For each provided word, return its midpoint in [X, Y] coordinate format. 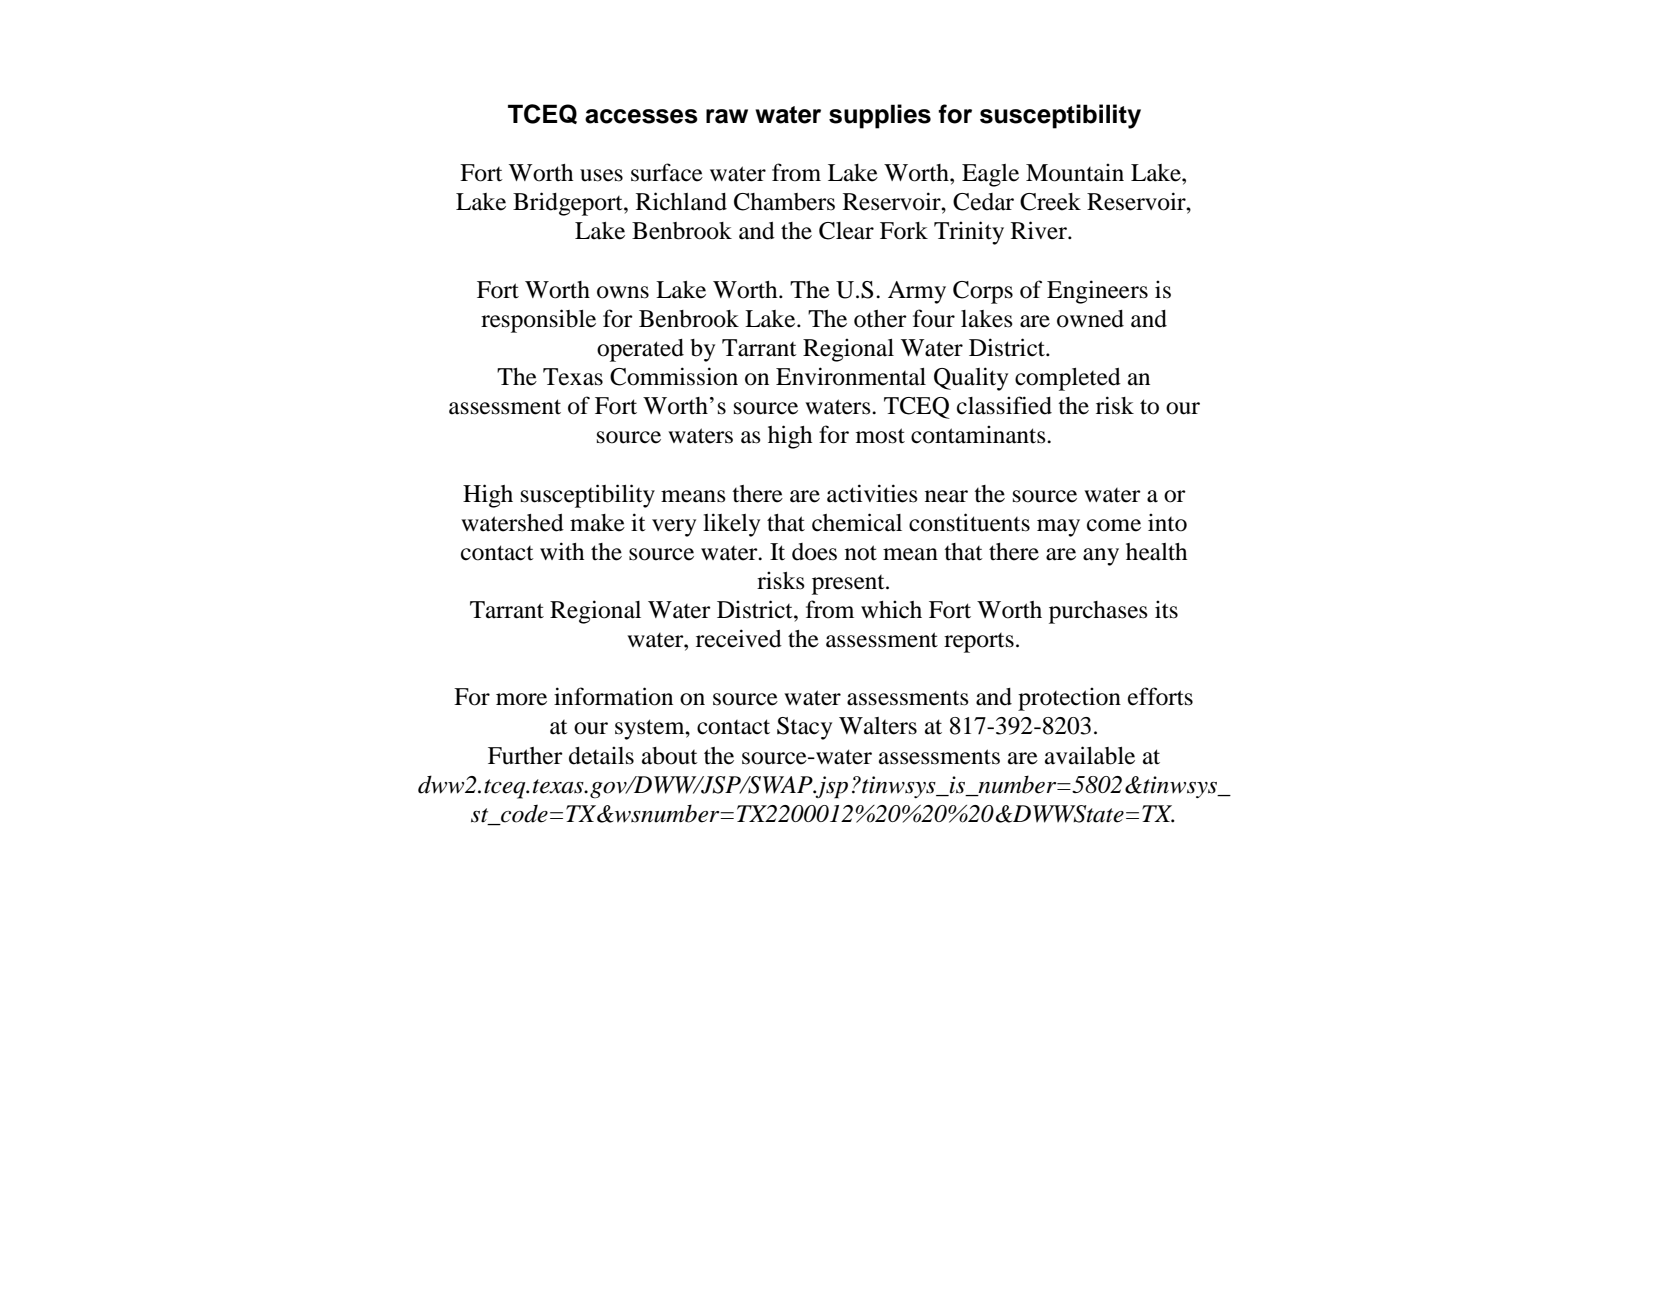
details [601, 755]
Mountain [1075, 172]
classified [1004, 405]
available [1090, 755]
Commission [674, 376]
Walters [878, 726]
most [880, 436]
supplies [880, 116]
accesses [641, 116]
